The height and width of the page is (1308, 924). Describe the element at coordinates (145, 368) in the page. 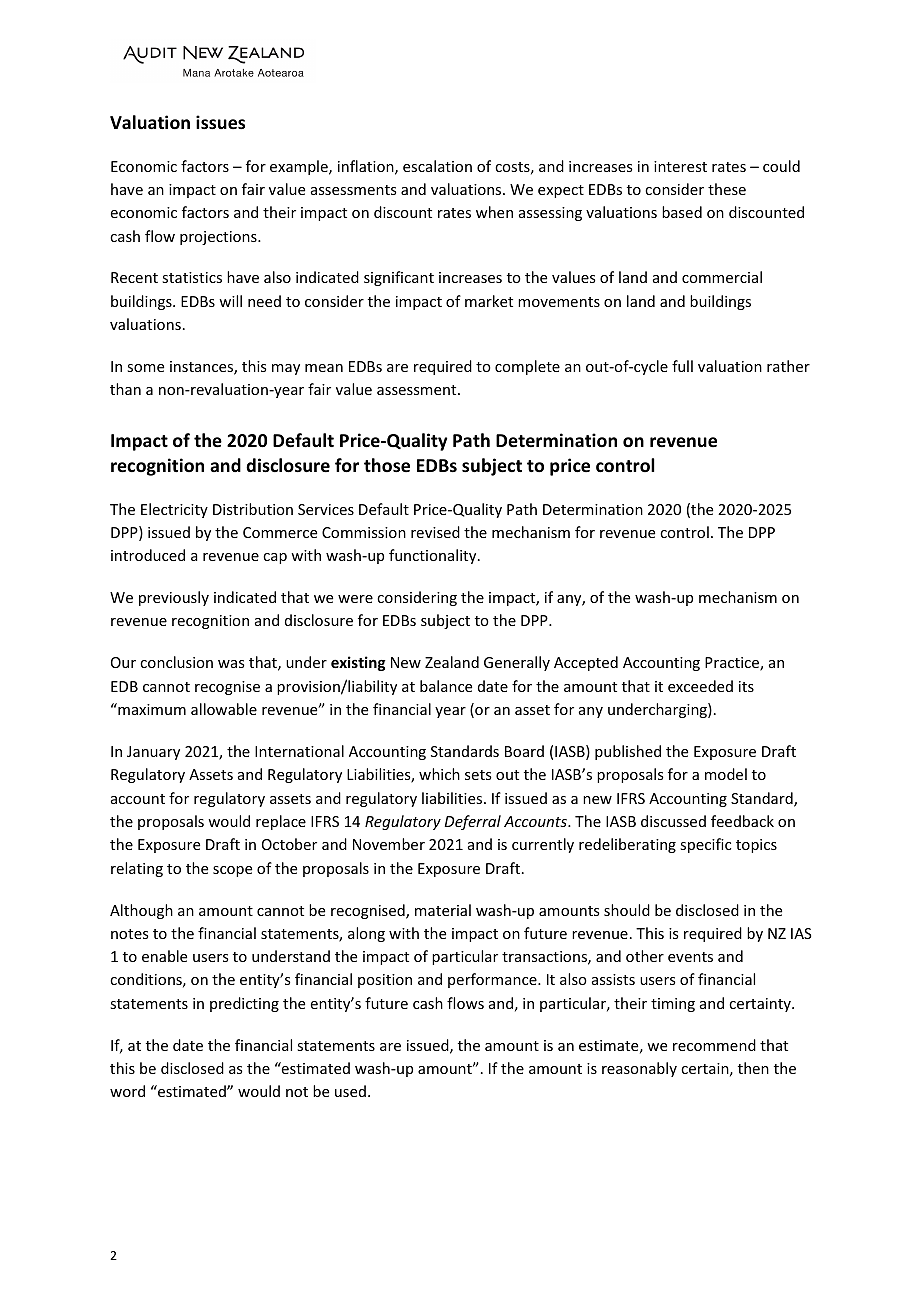

I see `some` at that location.
